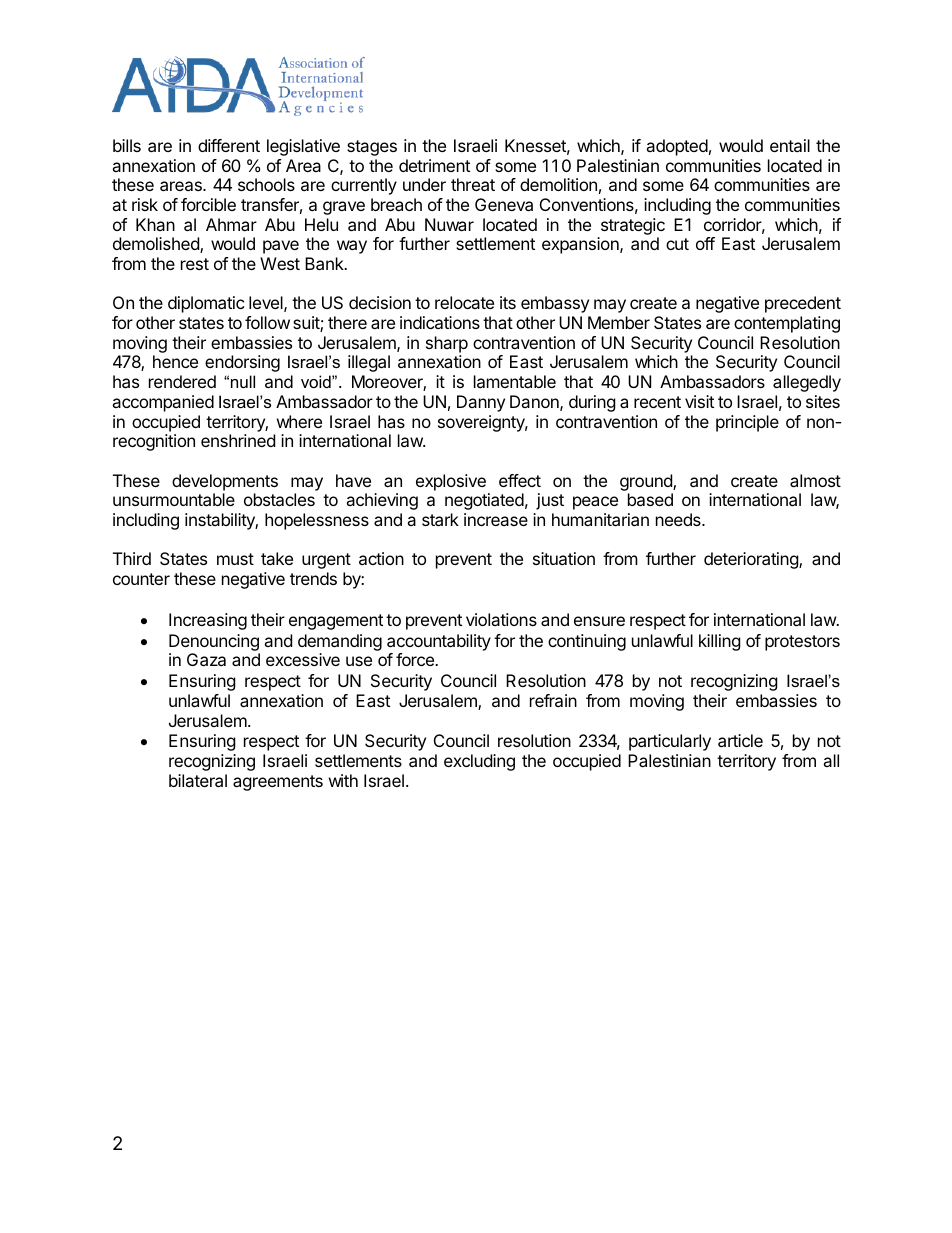 The width and height of the screenshot is (952, 1233). Describe the element at coordinates (790, 145) in the screenshot. I see `entail` at that location.
